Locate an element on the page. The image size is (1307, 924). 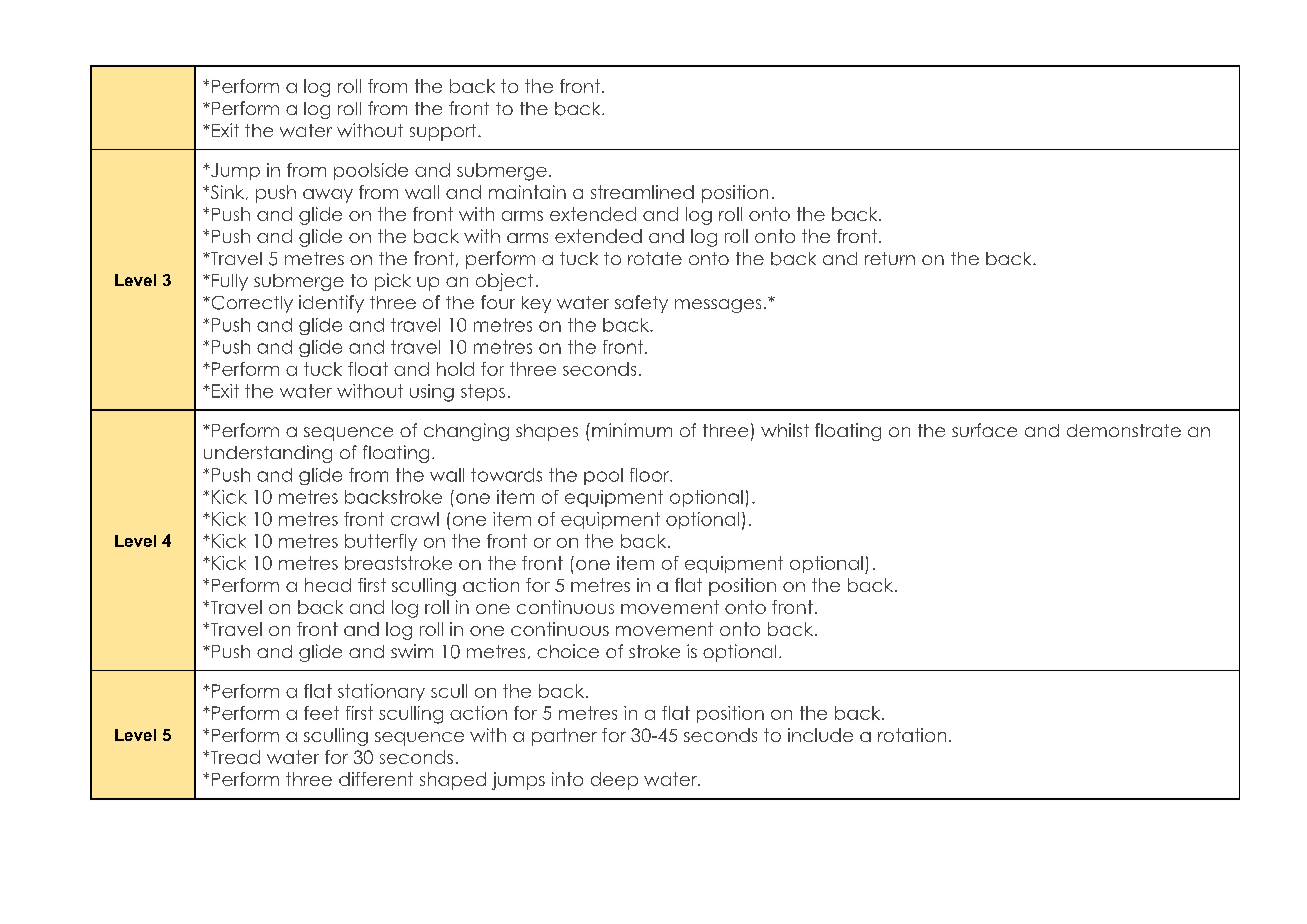
safety is located at coordinates (641, 304).
